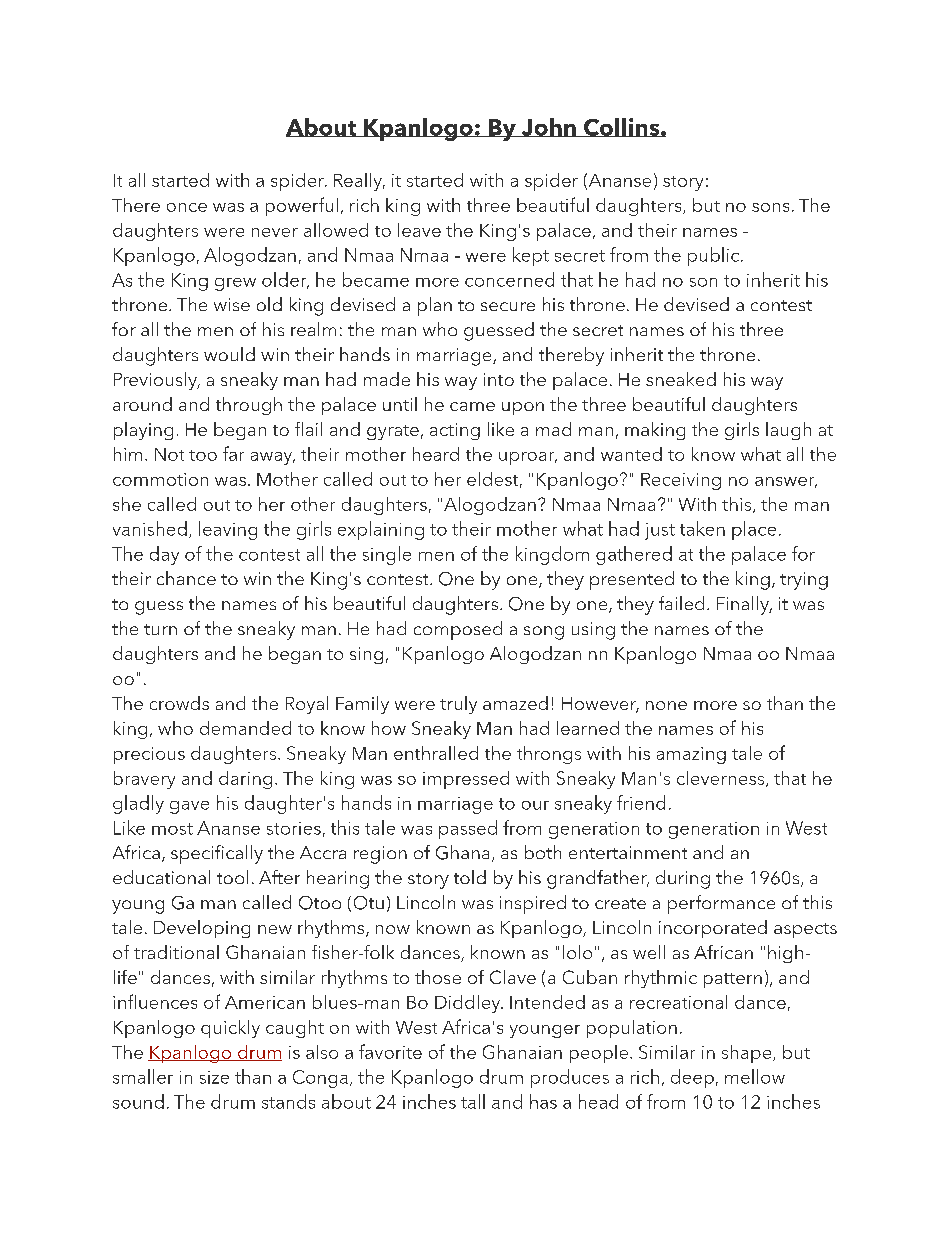 The width and height of the image is (952, 1233). What do you see at coordinates (770, 207) in the image?
I see `sons` at bounding box center [770, 207].
